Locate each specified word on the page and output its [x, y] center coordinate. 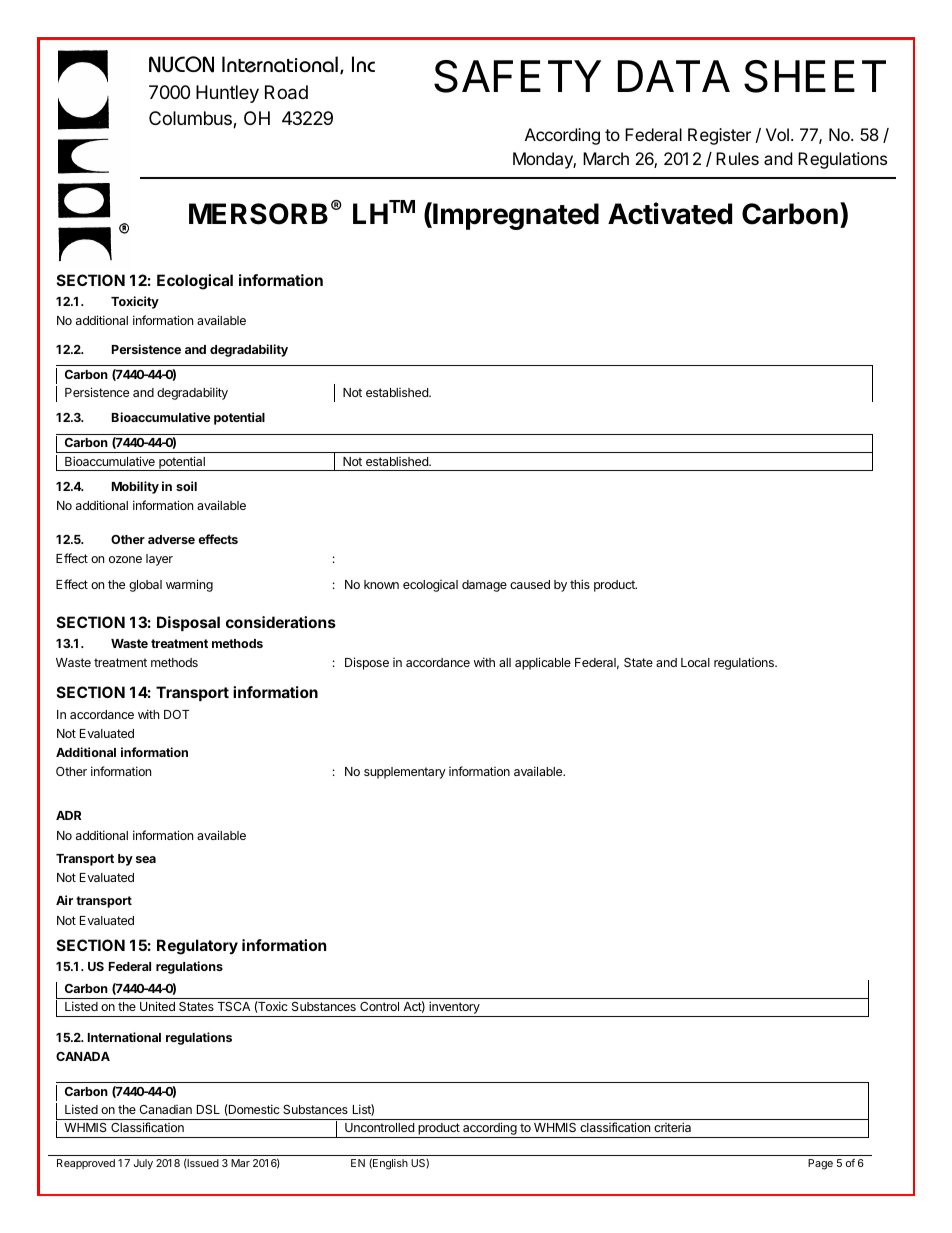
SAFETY [517, 76]
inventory [454, 1009]
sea [146, 859]
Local [695, 662]
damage [484, 586]
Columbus [191, 119]
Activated [670, 213]
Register [719, 136]
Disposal [188, 623]
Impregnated [515, 216]
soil [186, 486]
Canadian [165, 1109]
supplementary [405, 773]
